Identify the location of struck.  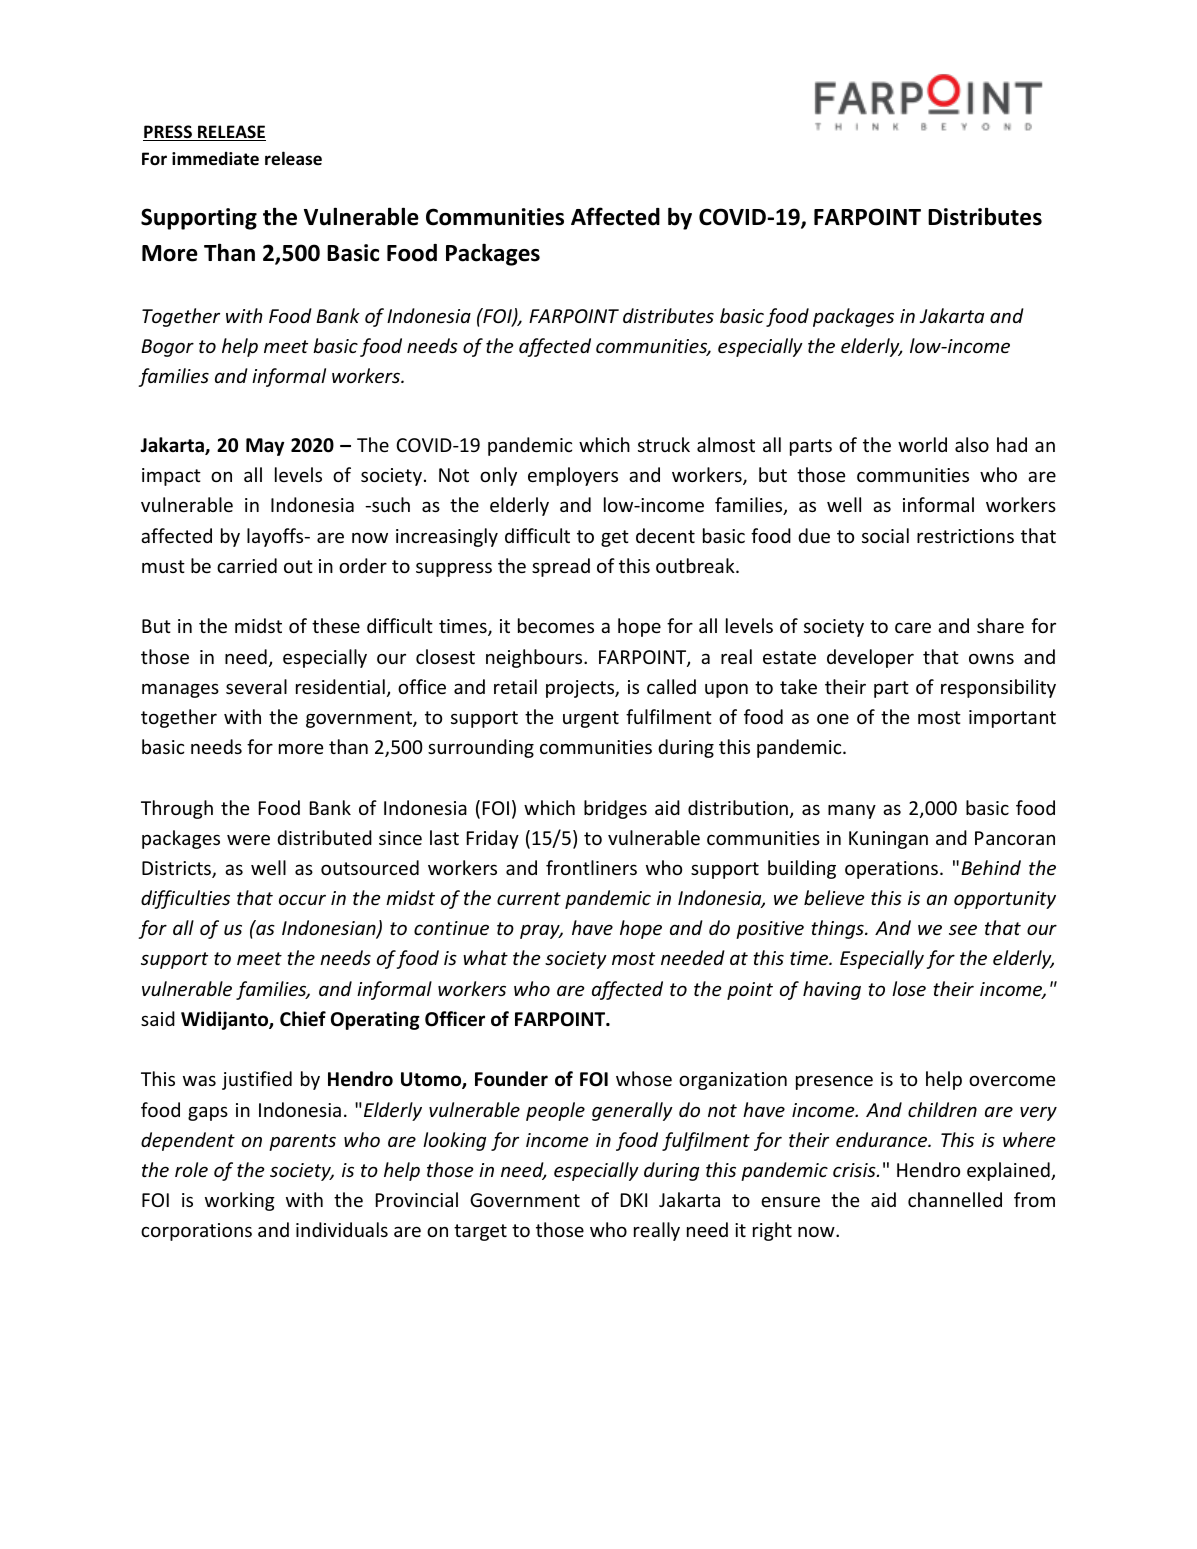
(664, 444).
